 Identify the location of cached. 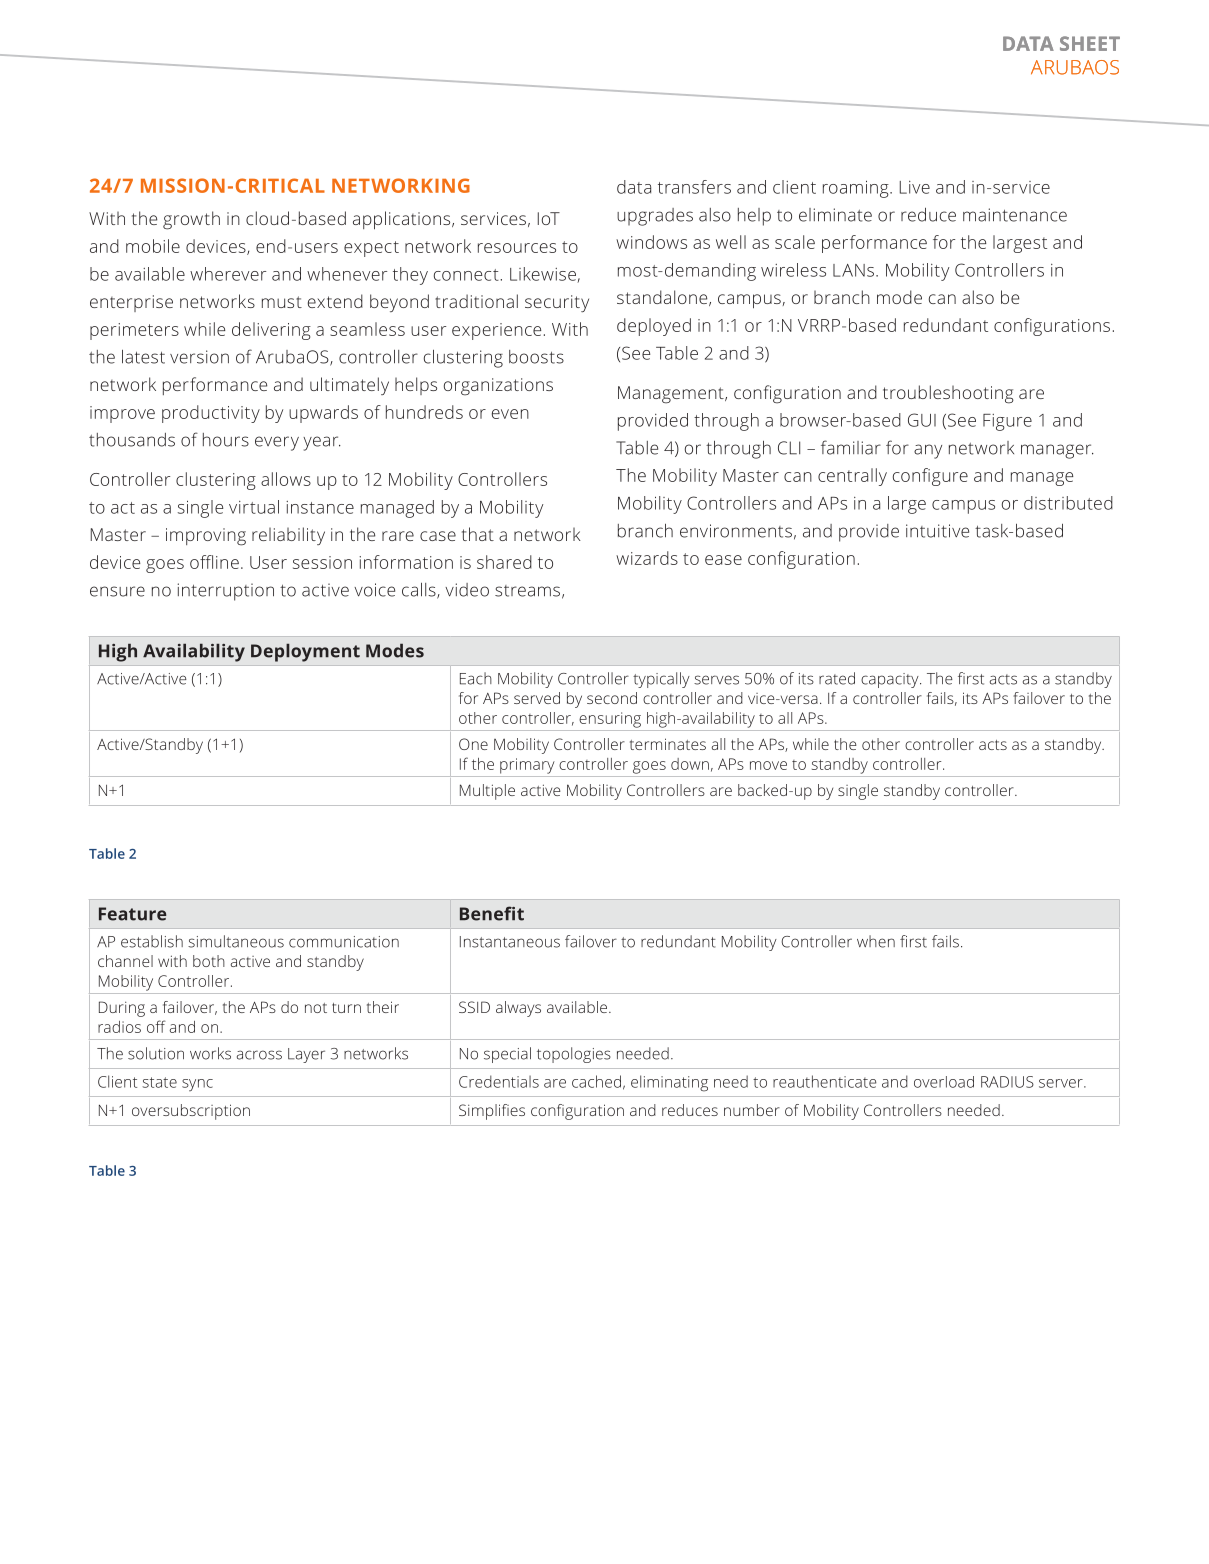
(596, 1081).
